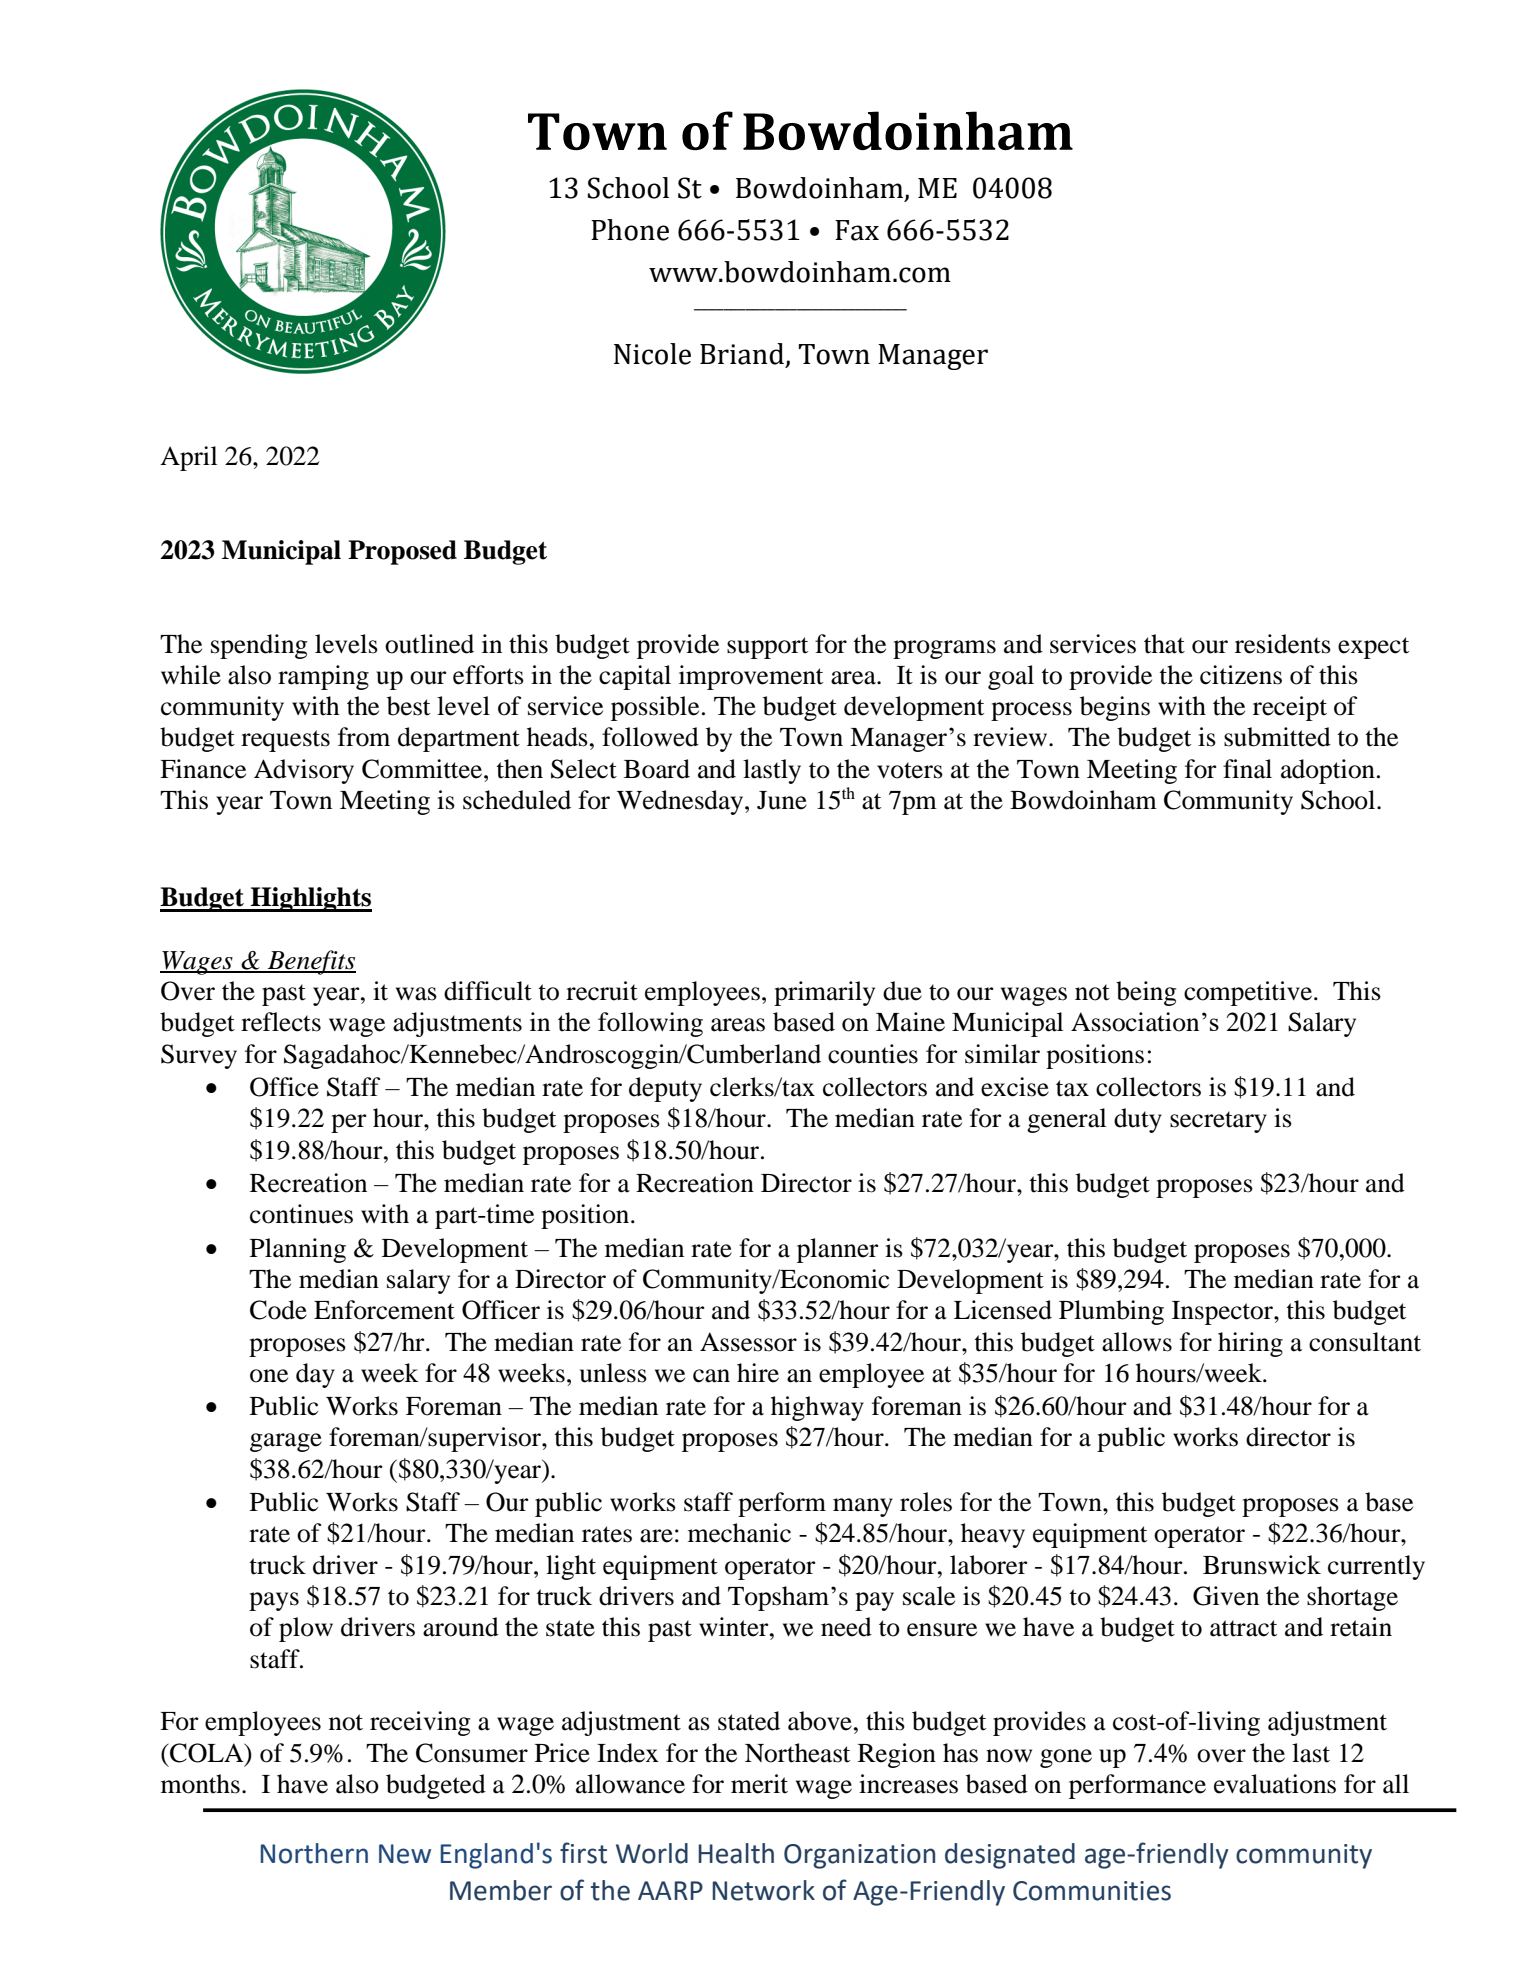 The width and height of the image is (1515, 1961). What do you see at coordinates (857, 230) in the image?
I see `Fax` at bounding box center [857, 230].
